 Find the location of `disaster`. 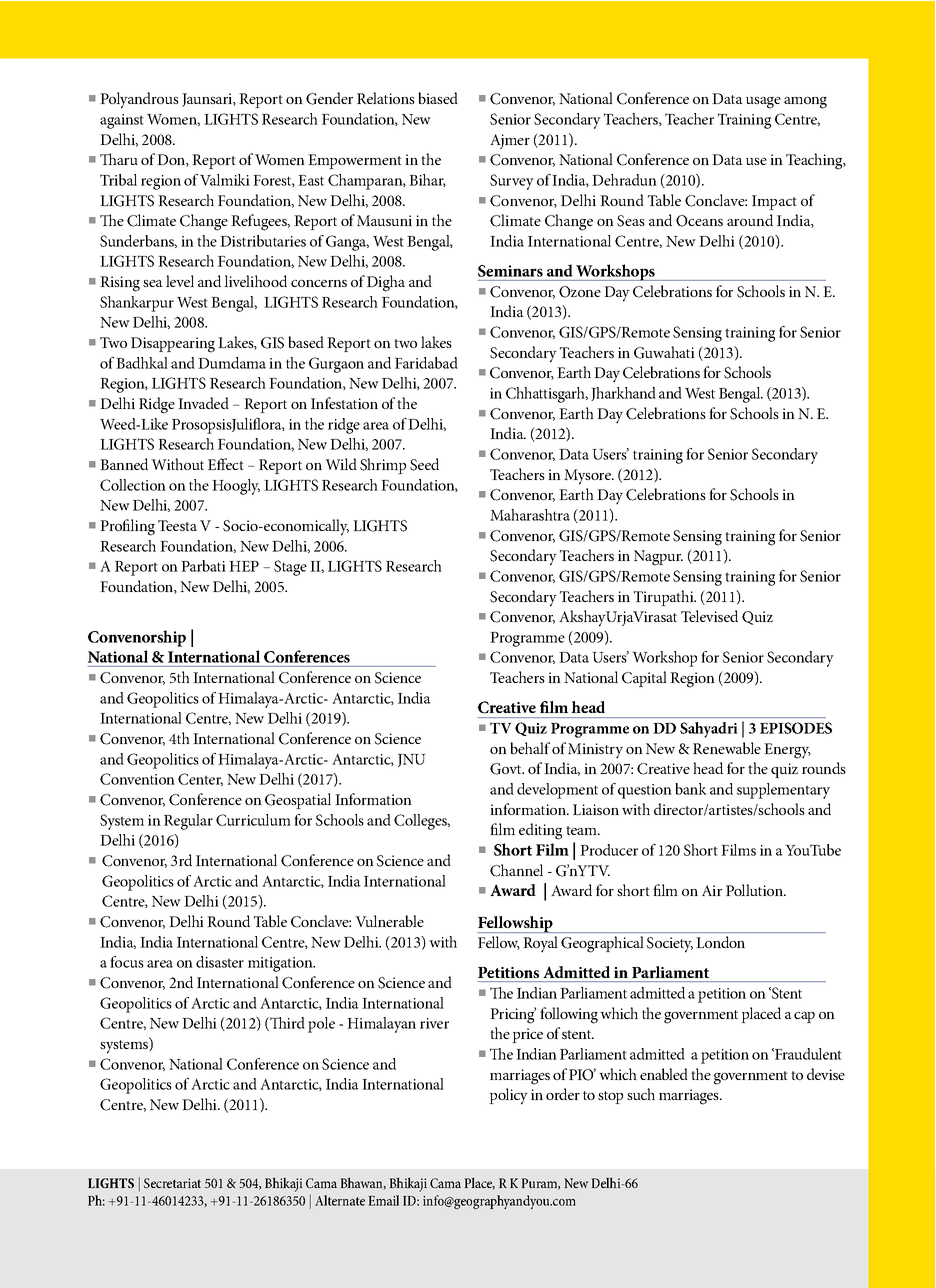

disaster is located at coordinates (220, 962).
